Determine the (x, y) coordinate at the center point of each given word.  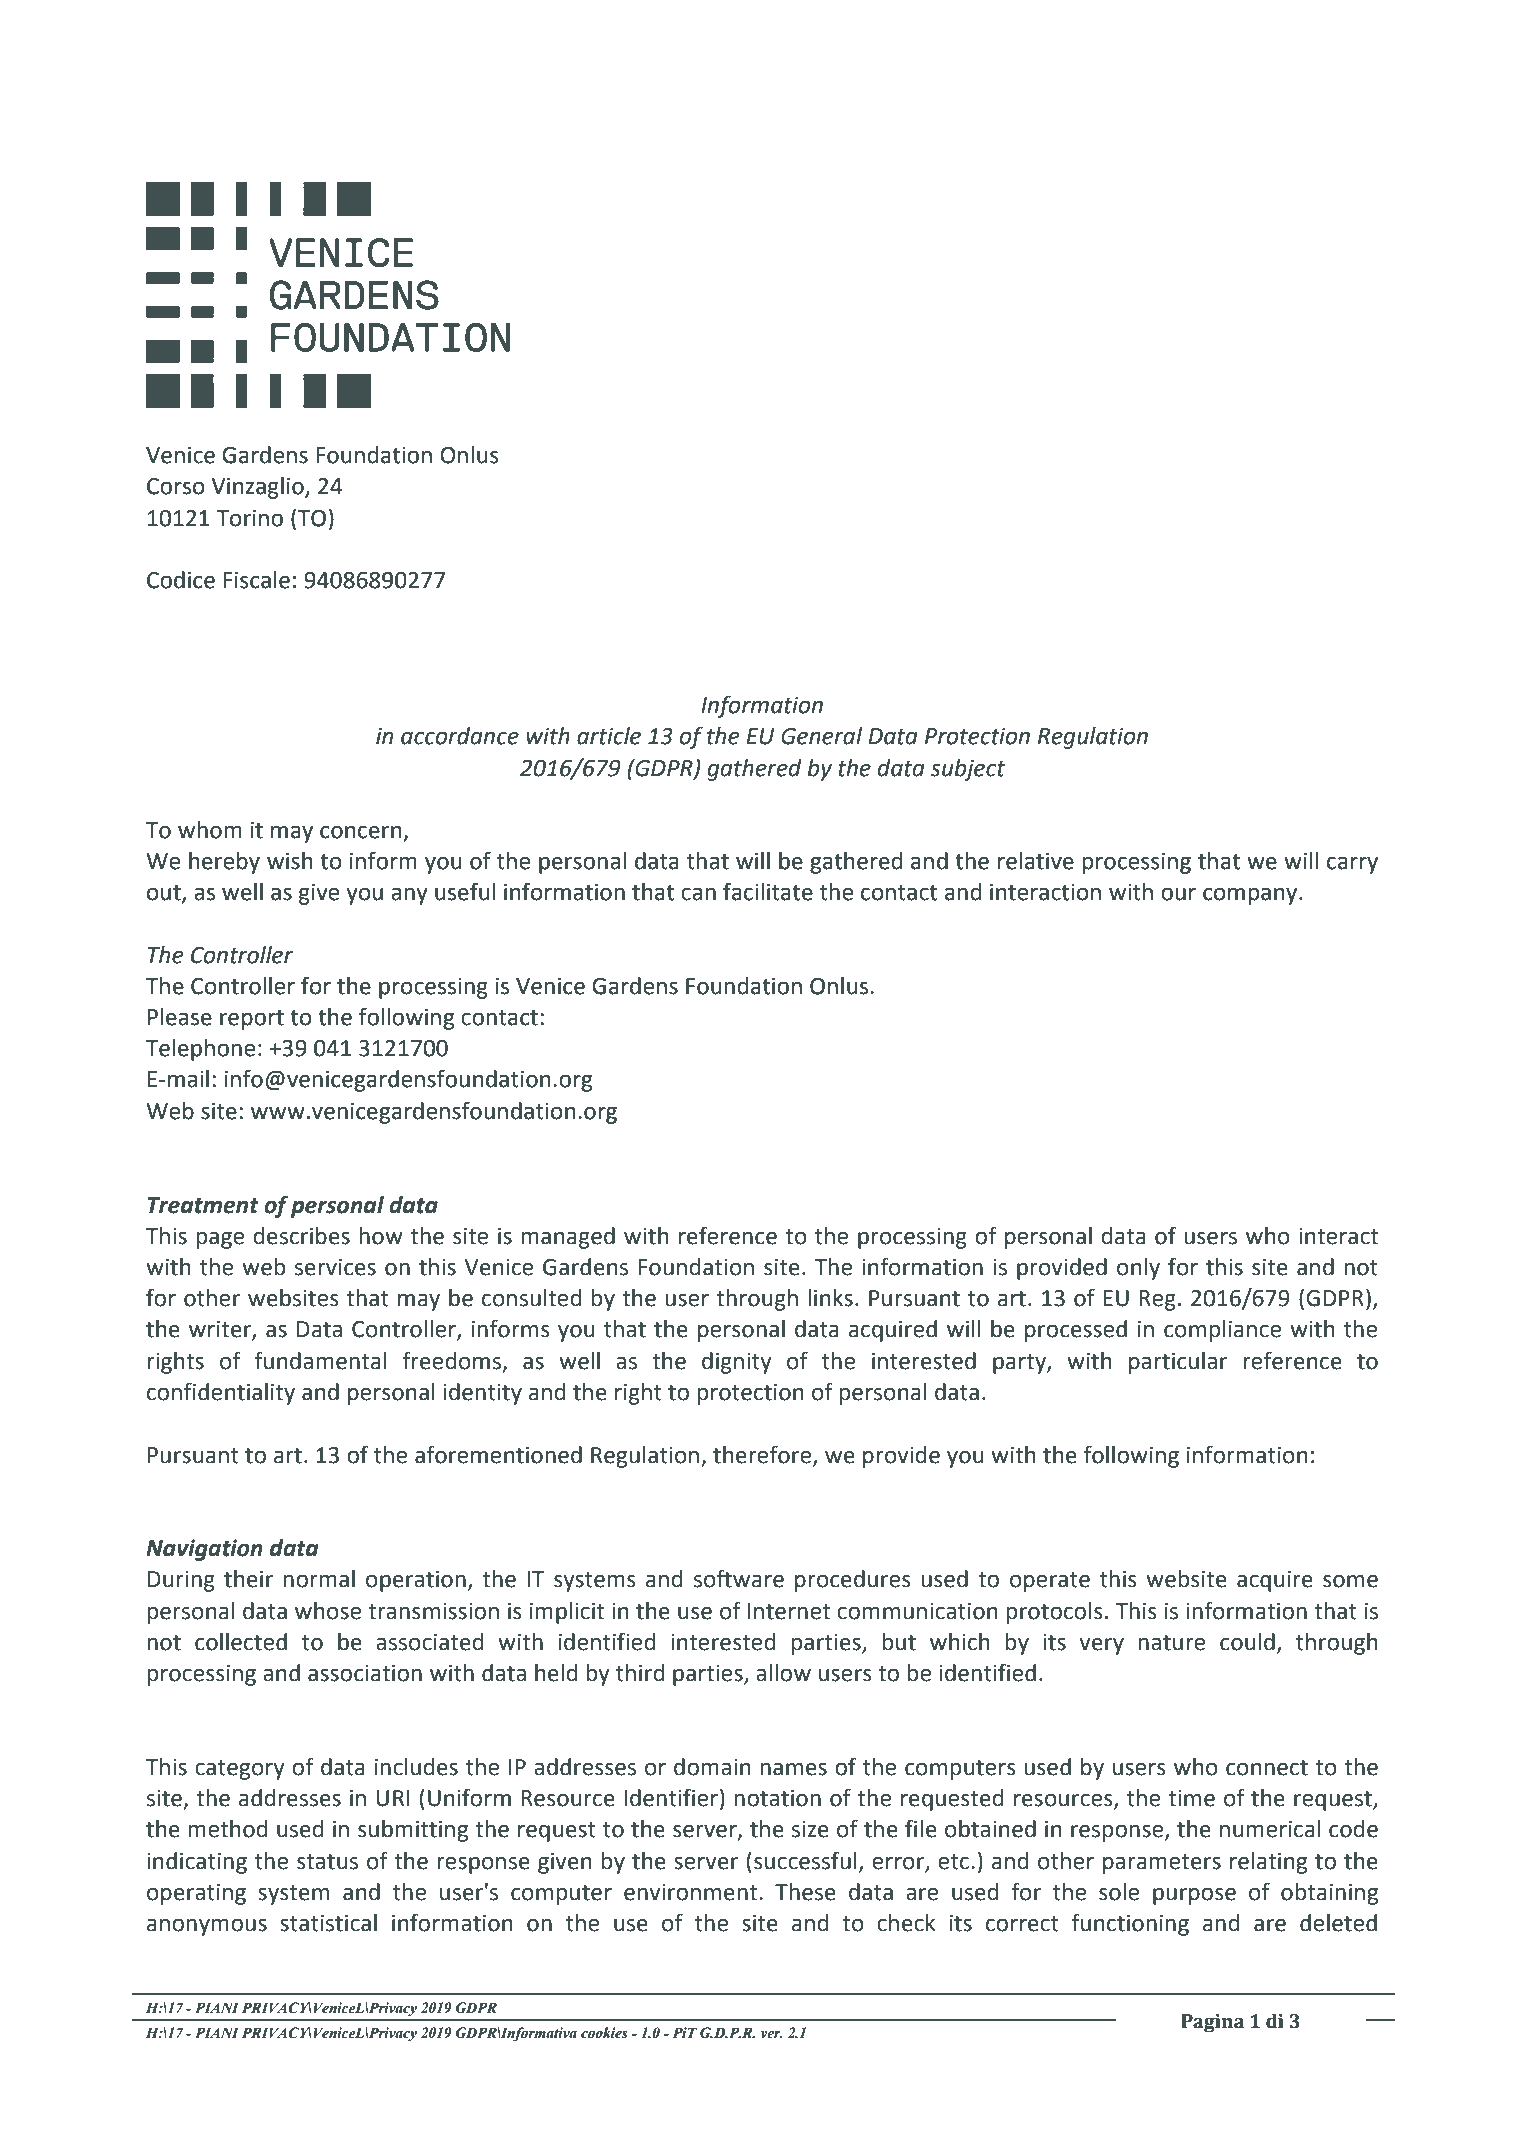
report (252, 1020)
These (805, 1892)
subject (968, 770)
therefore (763, 1455)
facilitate (768, 891)
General (821, 736)
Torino (249, 518)
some (1350, 1581)
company (1251, 896)
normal (319, 1579)
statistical (328, 1923)
